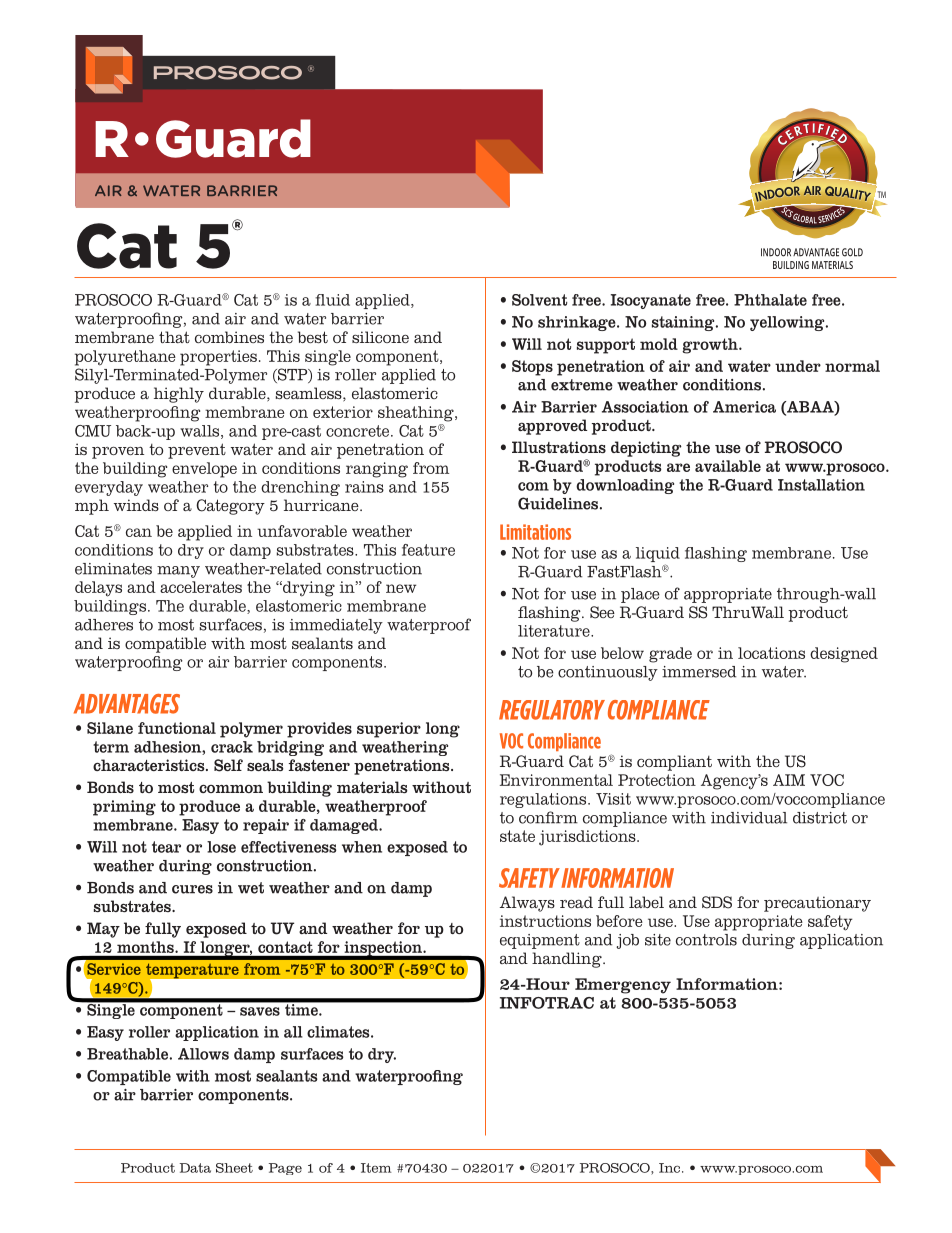 This screenshot has width=952, height=1233. I want to click on yellowing, so click(788, 323).
